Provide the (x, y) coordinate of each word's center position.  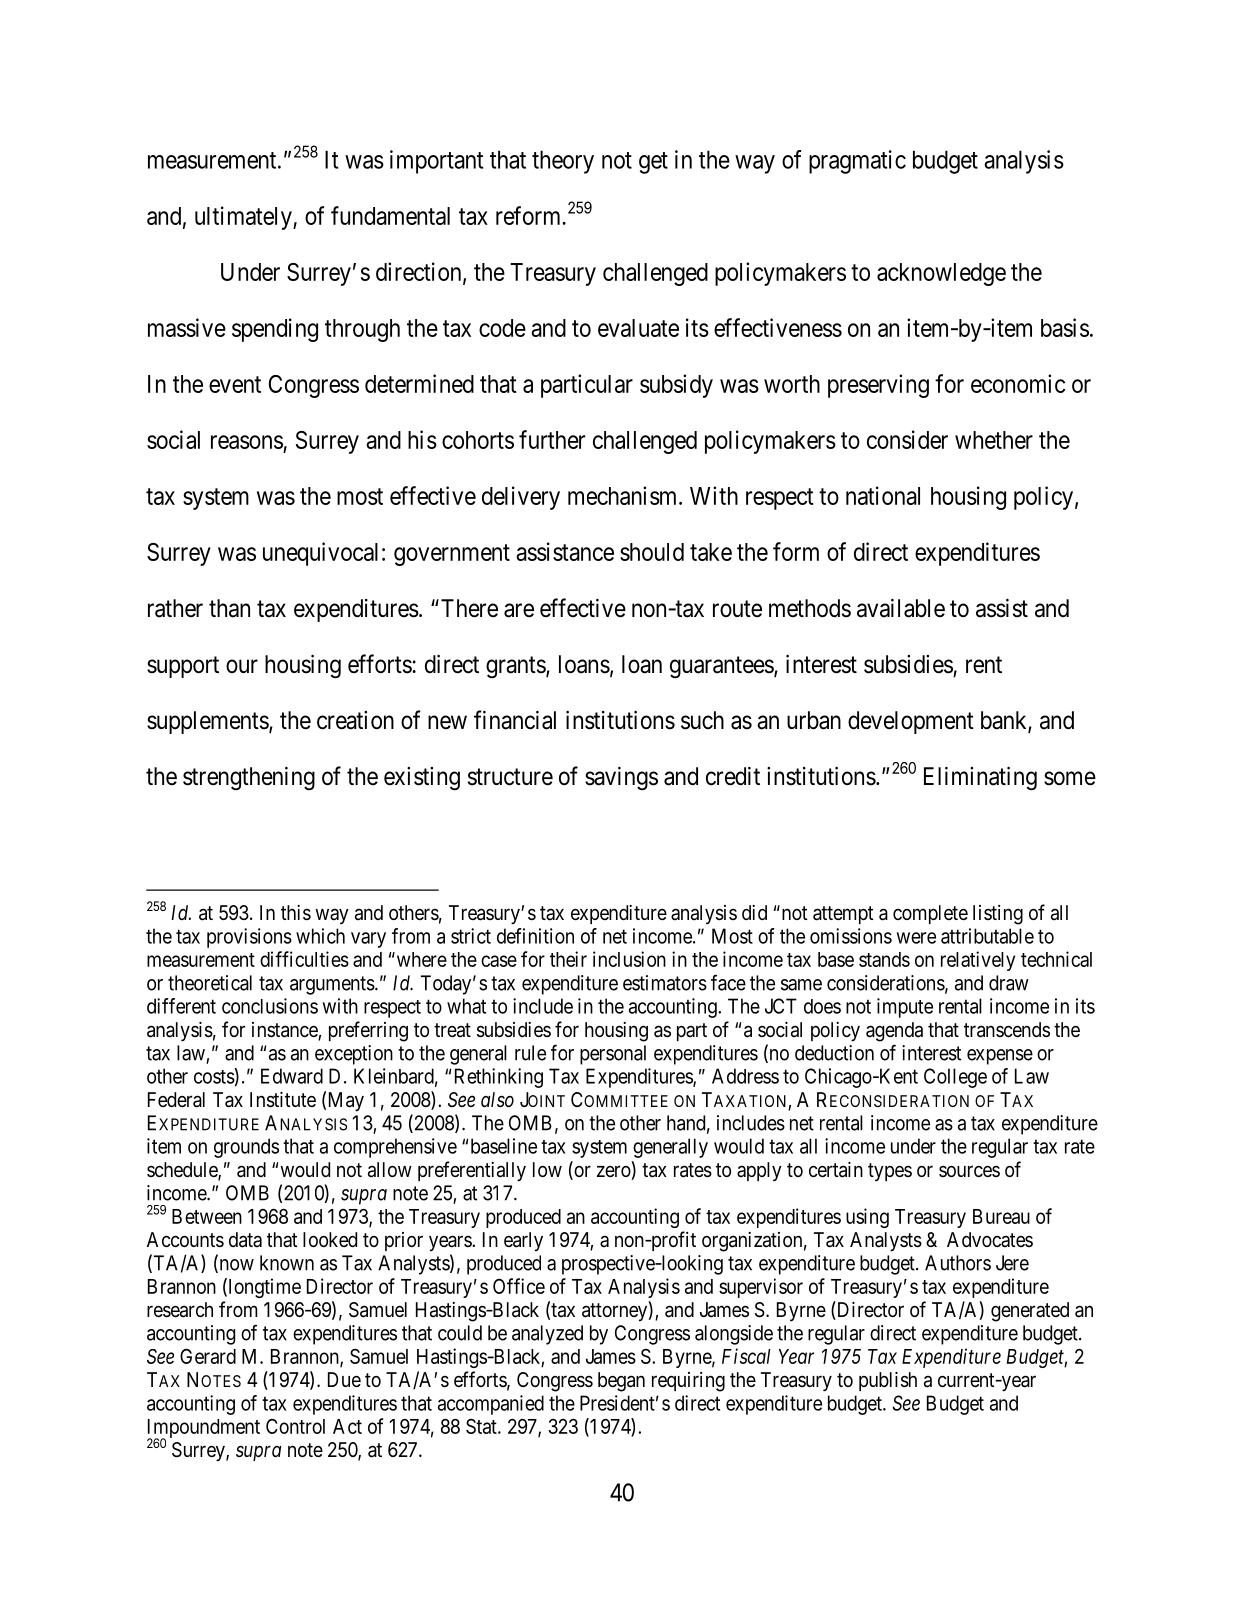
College (955, 1078)
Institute (283, 1100)
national (883, 495)
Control (295, 1426)
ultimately (244, 218)
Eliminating (980, 778)
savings (621, 778)
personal (613, 1055)
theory (563, 162)
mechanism (624, 495)
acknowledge (941, 274)
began (621, 1382)
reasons (247, 442)
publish (888, 1381)
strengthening (249, 778)
